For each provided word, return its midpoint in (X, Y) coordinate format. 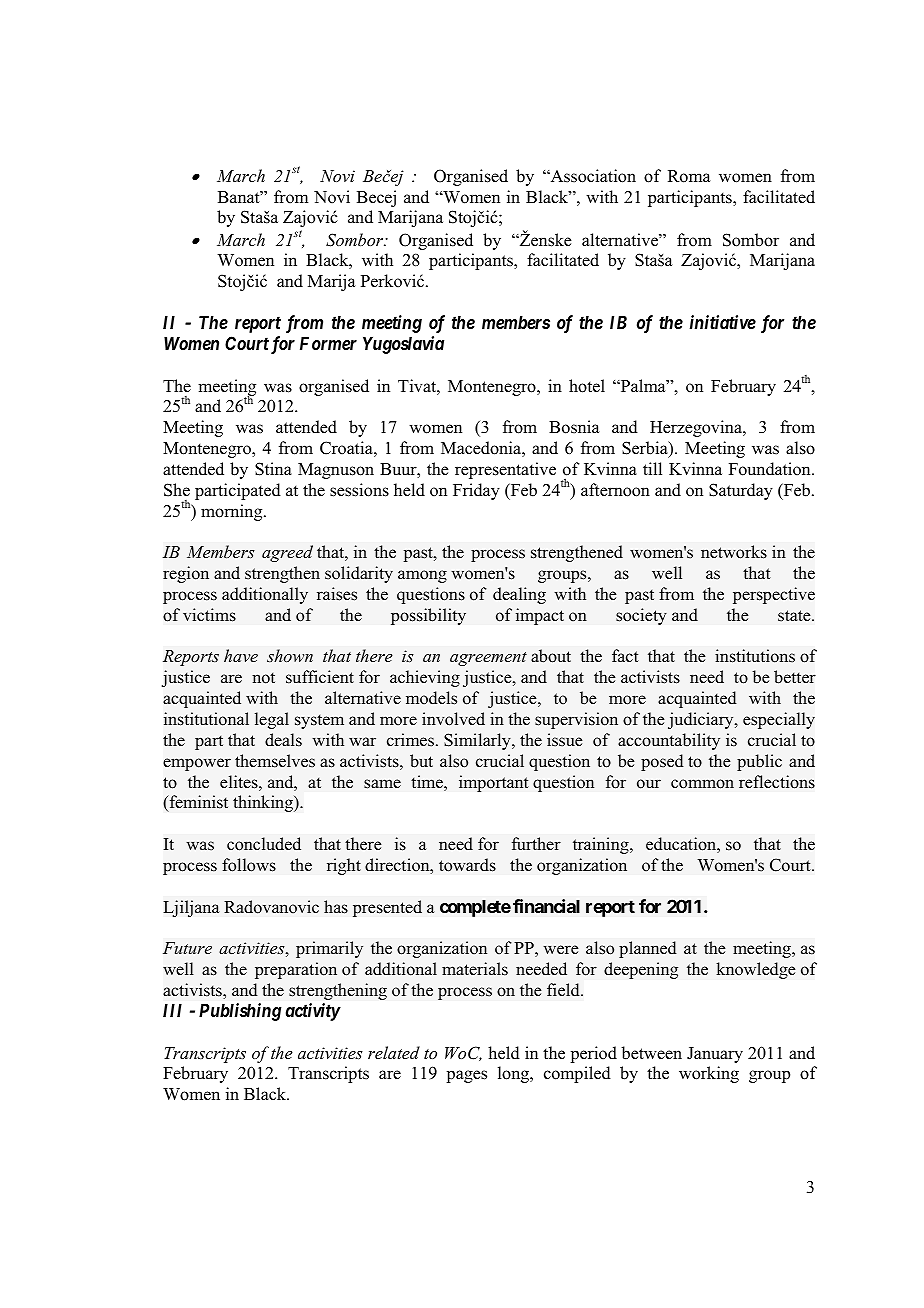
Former (328, 343)
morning (233, 512)
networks (734, 552)
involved (453, 719)
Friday (476, 491)
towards (467, 865)
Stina (273, 469)
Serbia (646, 449)
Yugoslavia (403, 345)
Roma (689, 176)
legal (272, 720)
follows (249, 865)
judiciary (702, 720)
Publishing (240, 1012)
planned (648, 949)
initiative (723, 322)
